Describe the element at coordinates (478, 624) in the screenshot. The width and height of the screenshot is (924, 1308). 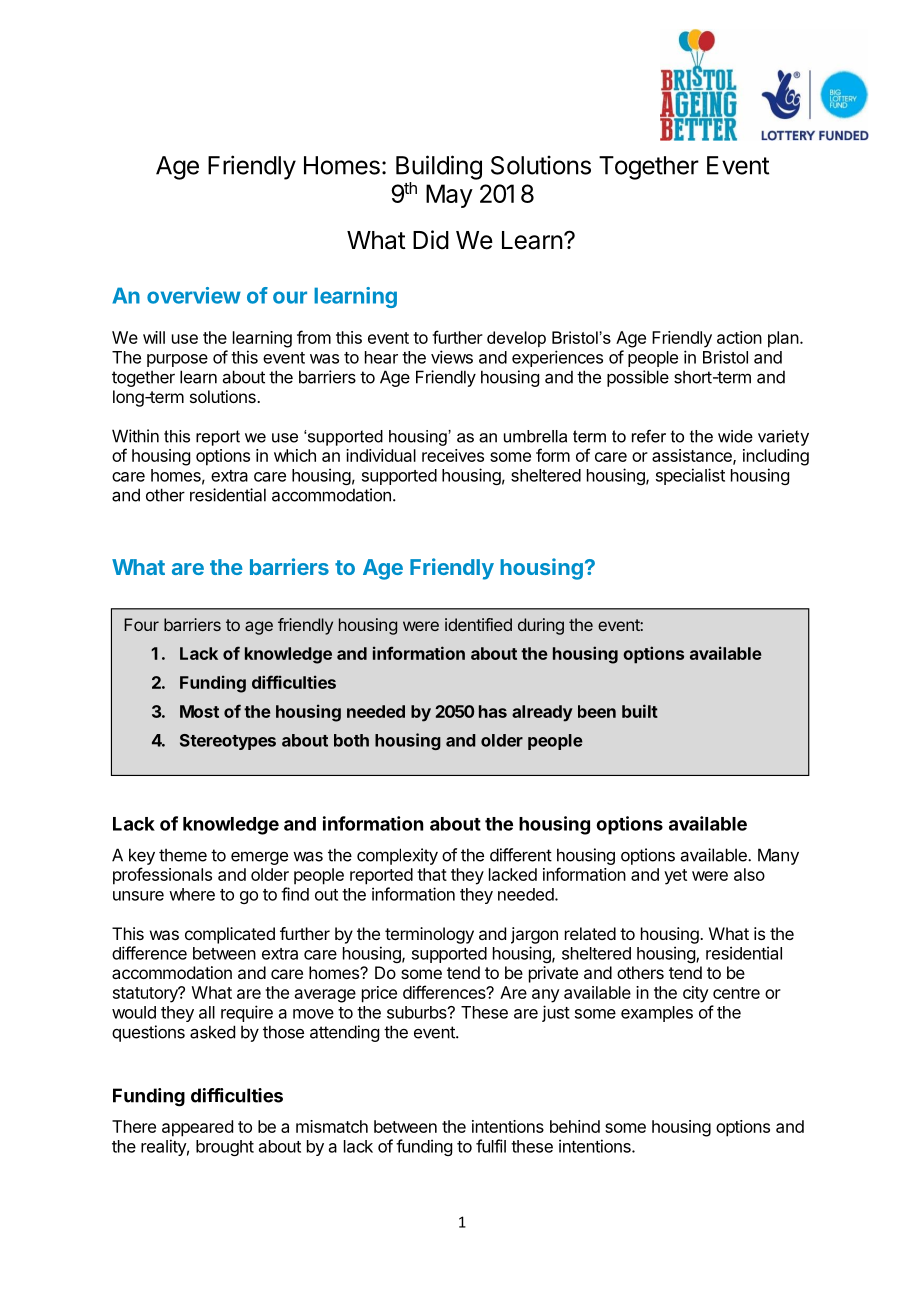
I see `identified` at that location.
